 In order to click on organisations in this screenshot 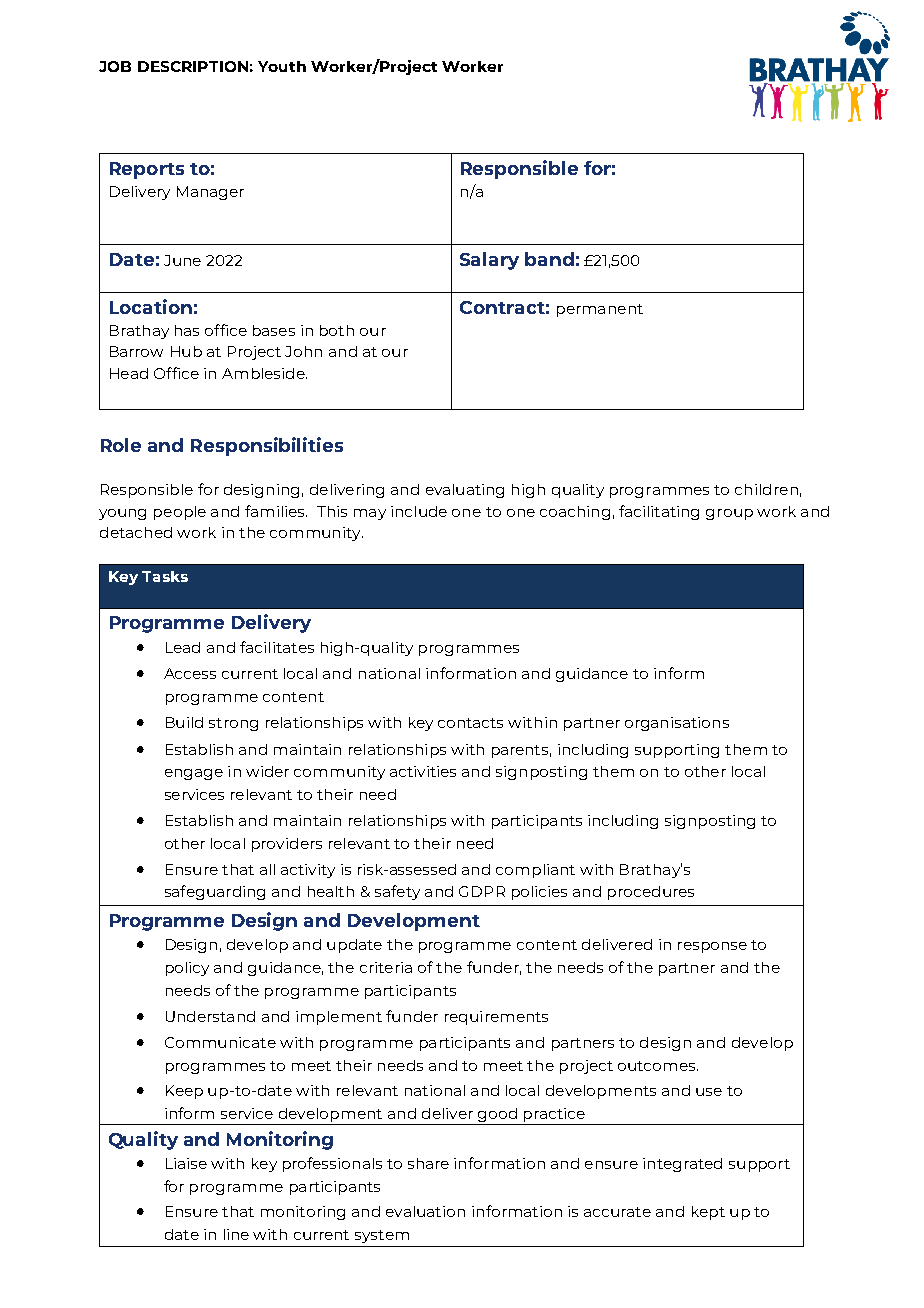, I will do `click(677, 724)`.
